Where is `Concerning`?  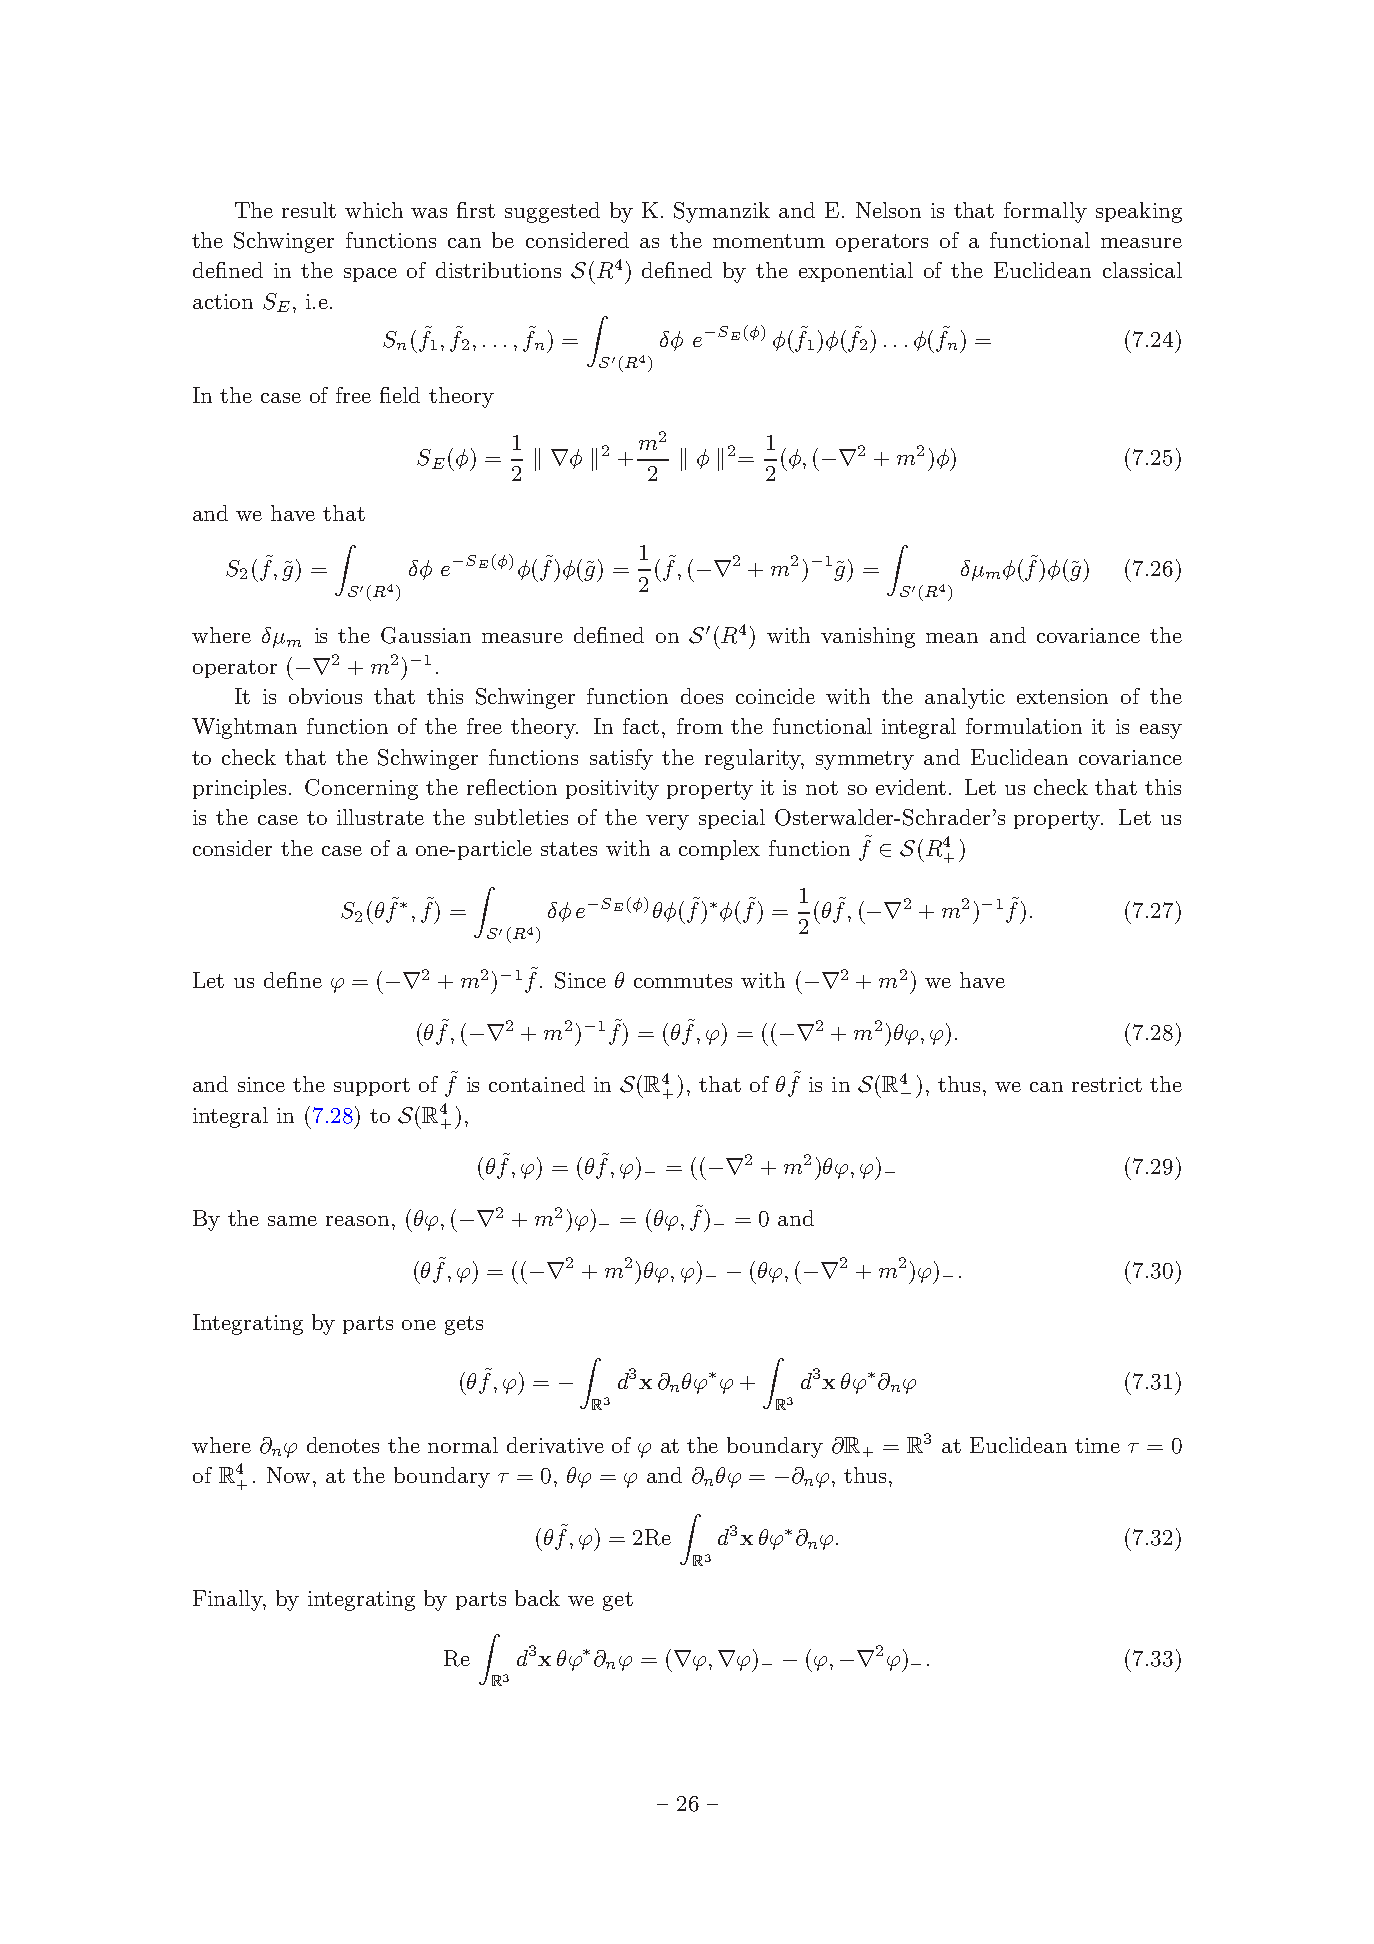 Concerning is located at coordinates (361, 789).
